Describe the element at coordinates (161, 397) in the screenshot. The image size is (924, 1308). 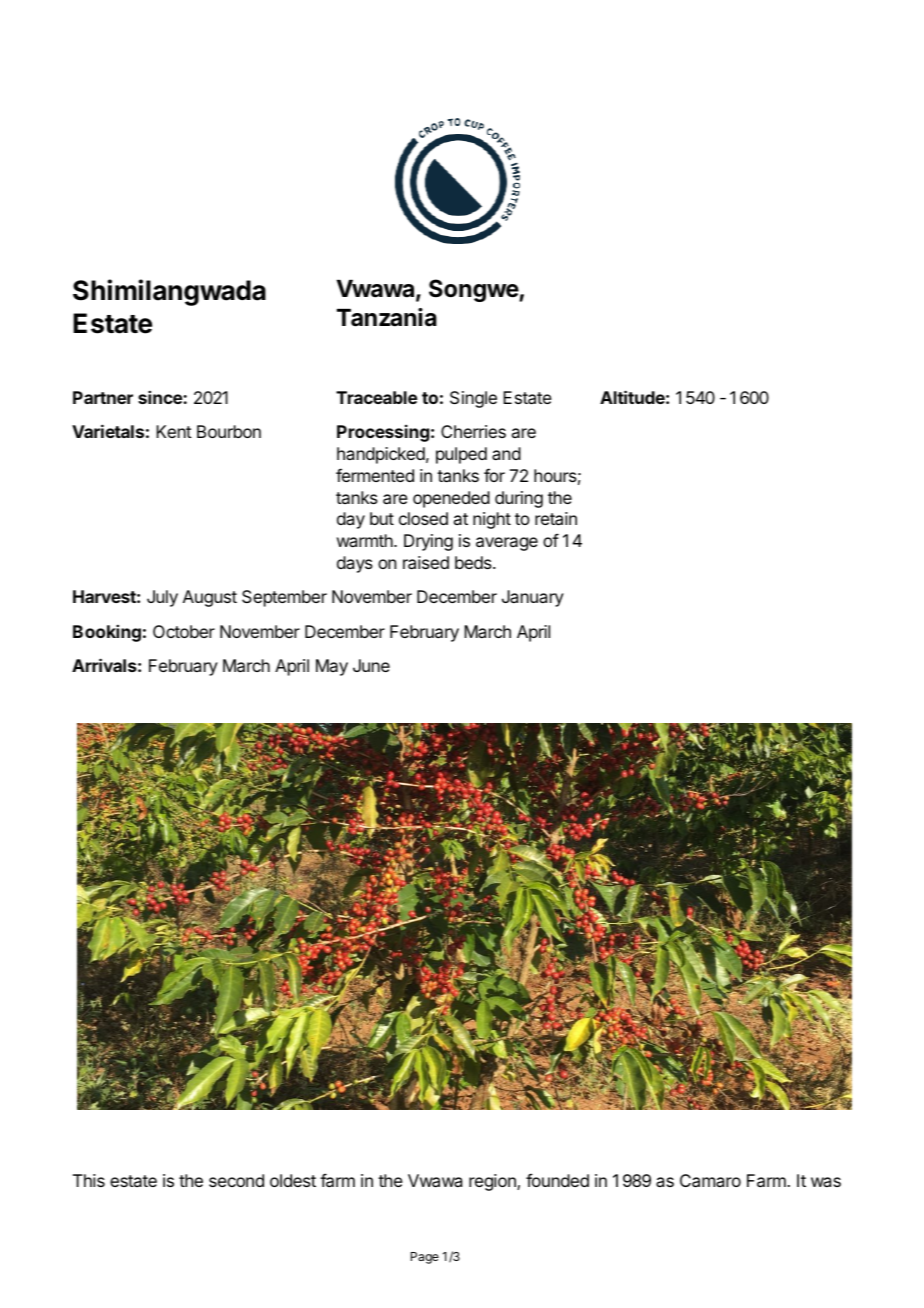
I see `since` at that location.
